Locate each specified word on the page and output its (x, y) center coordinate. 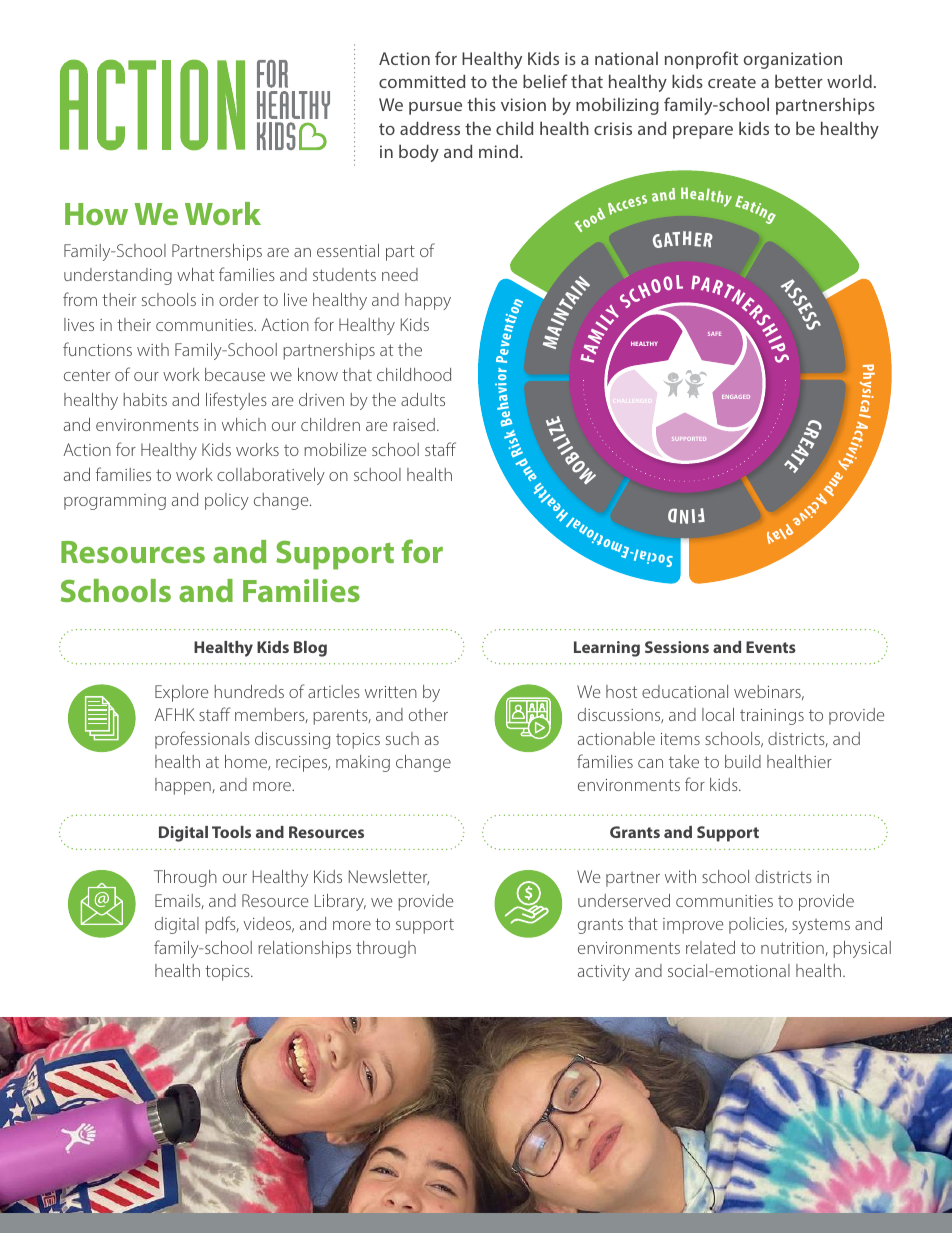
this (481, 104)
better (799, 81)
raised (414, 424)
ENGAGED (736, 397)
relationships (304, 949)
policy (227, 501)
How (96, 214)
